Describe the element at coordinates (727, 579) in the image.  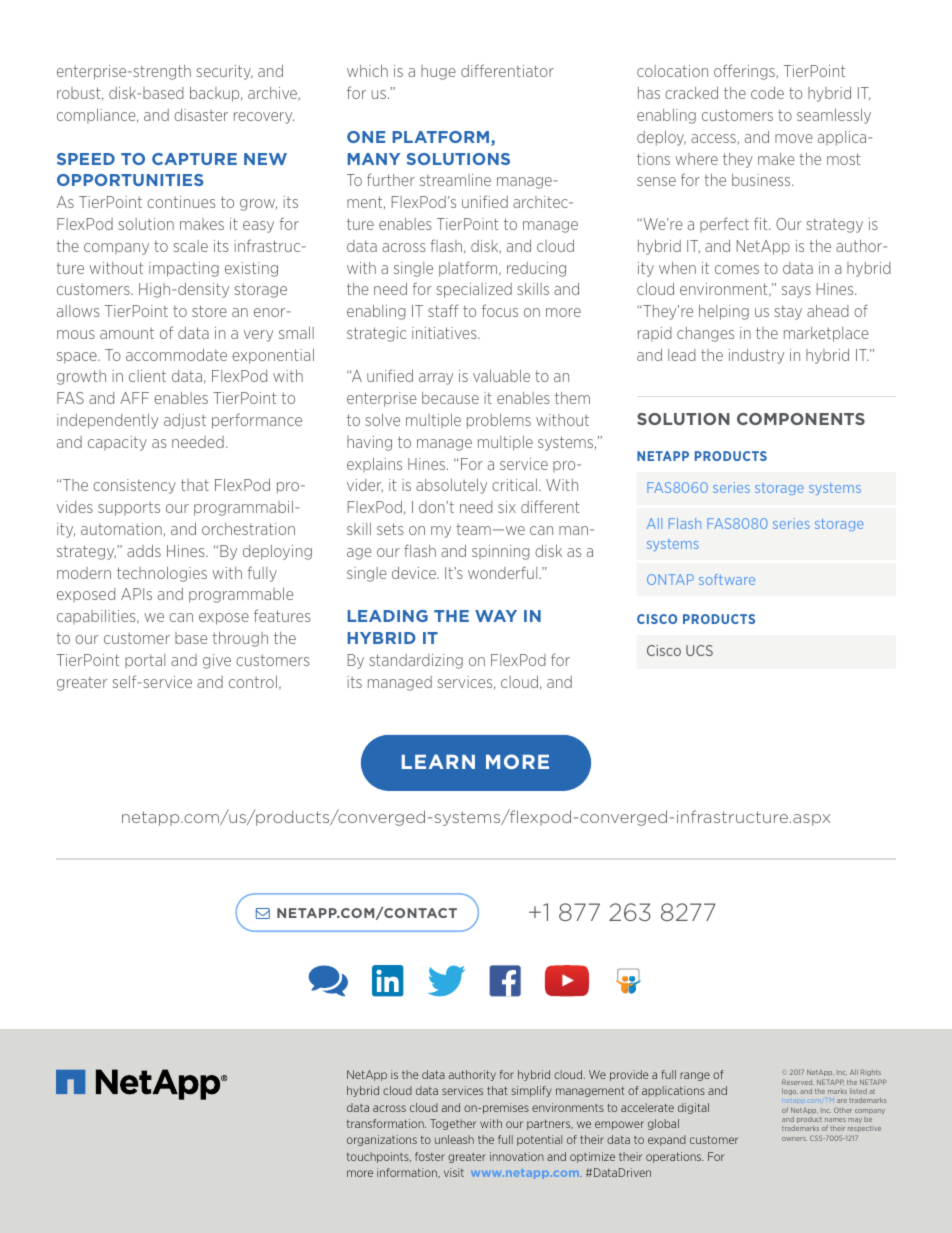
I see `software` at that location.
